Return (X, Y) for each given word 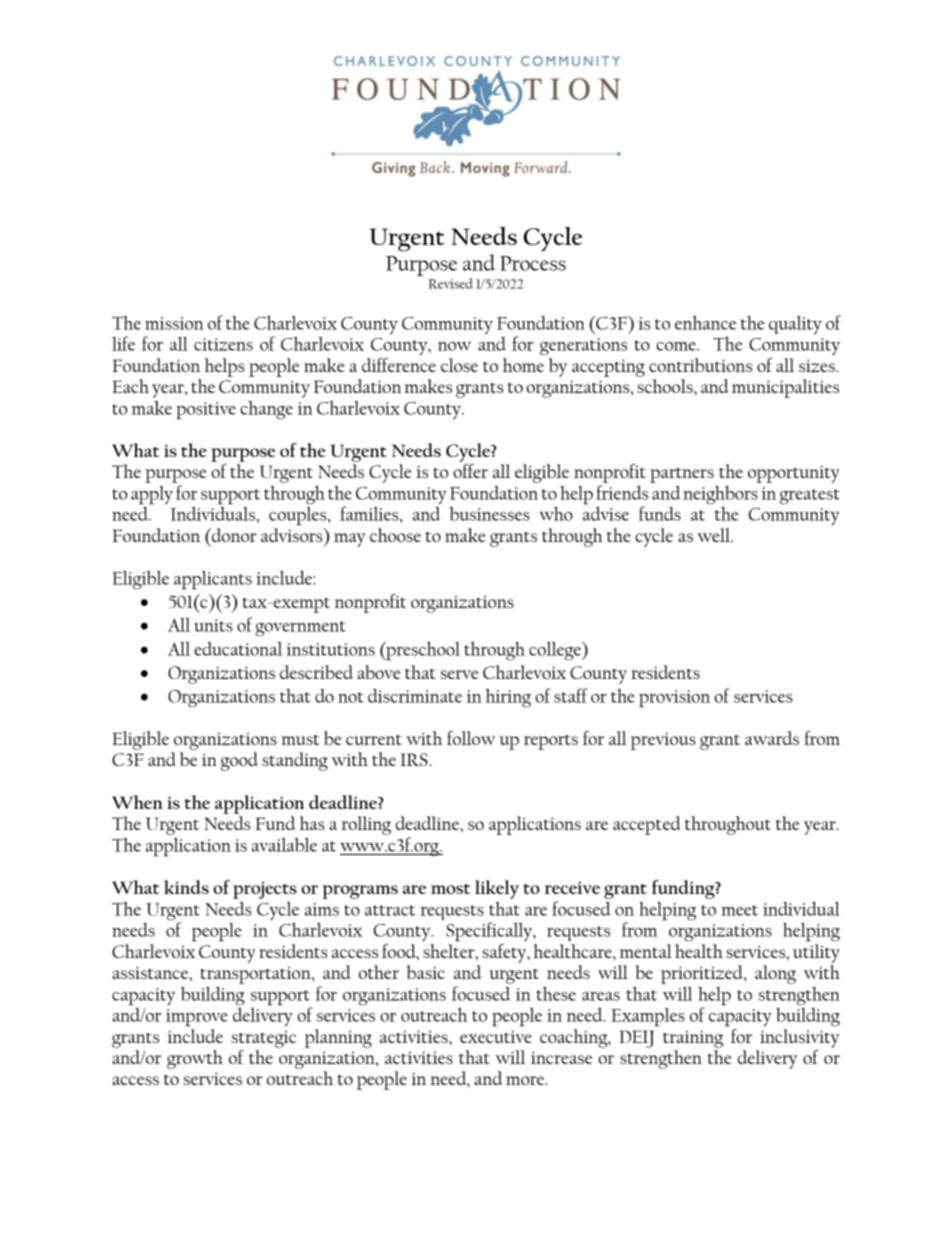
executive (496, 1037)
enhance (705, 323)
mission (174, 323)
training (693, 1039)
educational (238, 649)
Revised (451, 283)
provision (674, 698)
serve (459, 674)
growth (195, 1059)
